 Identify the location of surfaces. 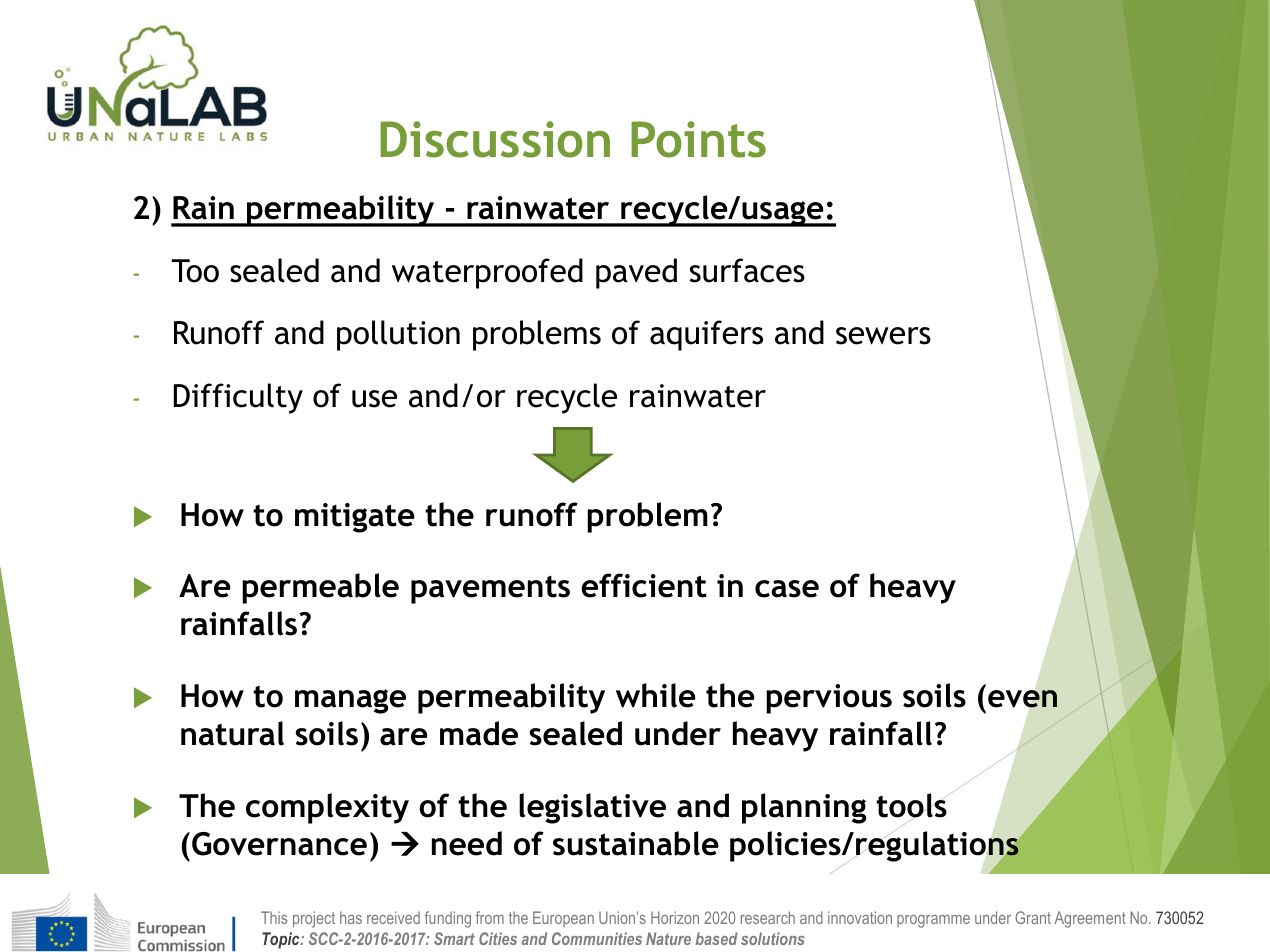
(747, 270).
